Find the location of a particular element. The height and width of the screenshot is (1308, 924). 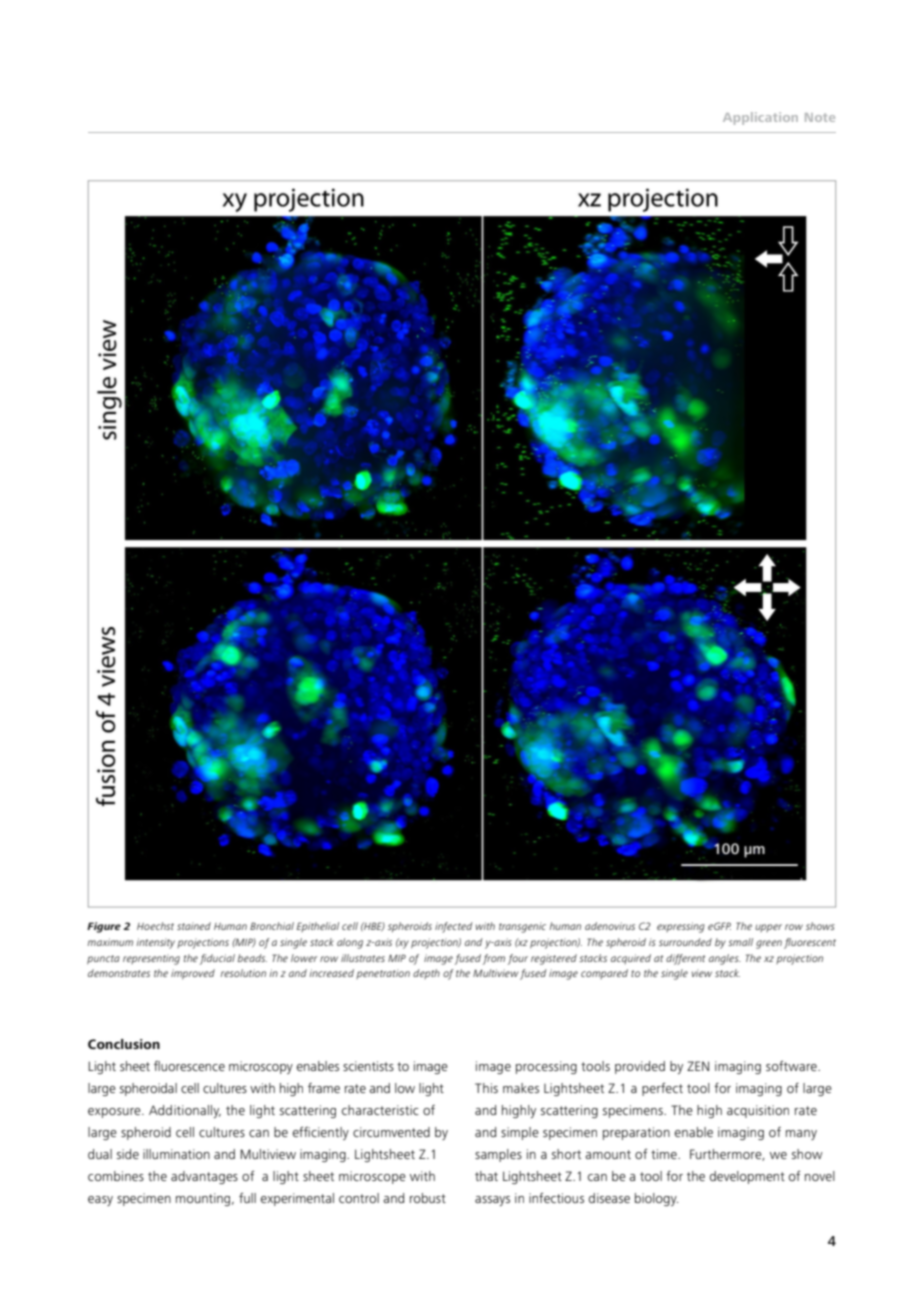

stained is located at coordinates (194, 926).
